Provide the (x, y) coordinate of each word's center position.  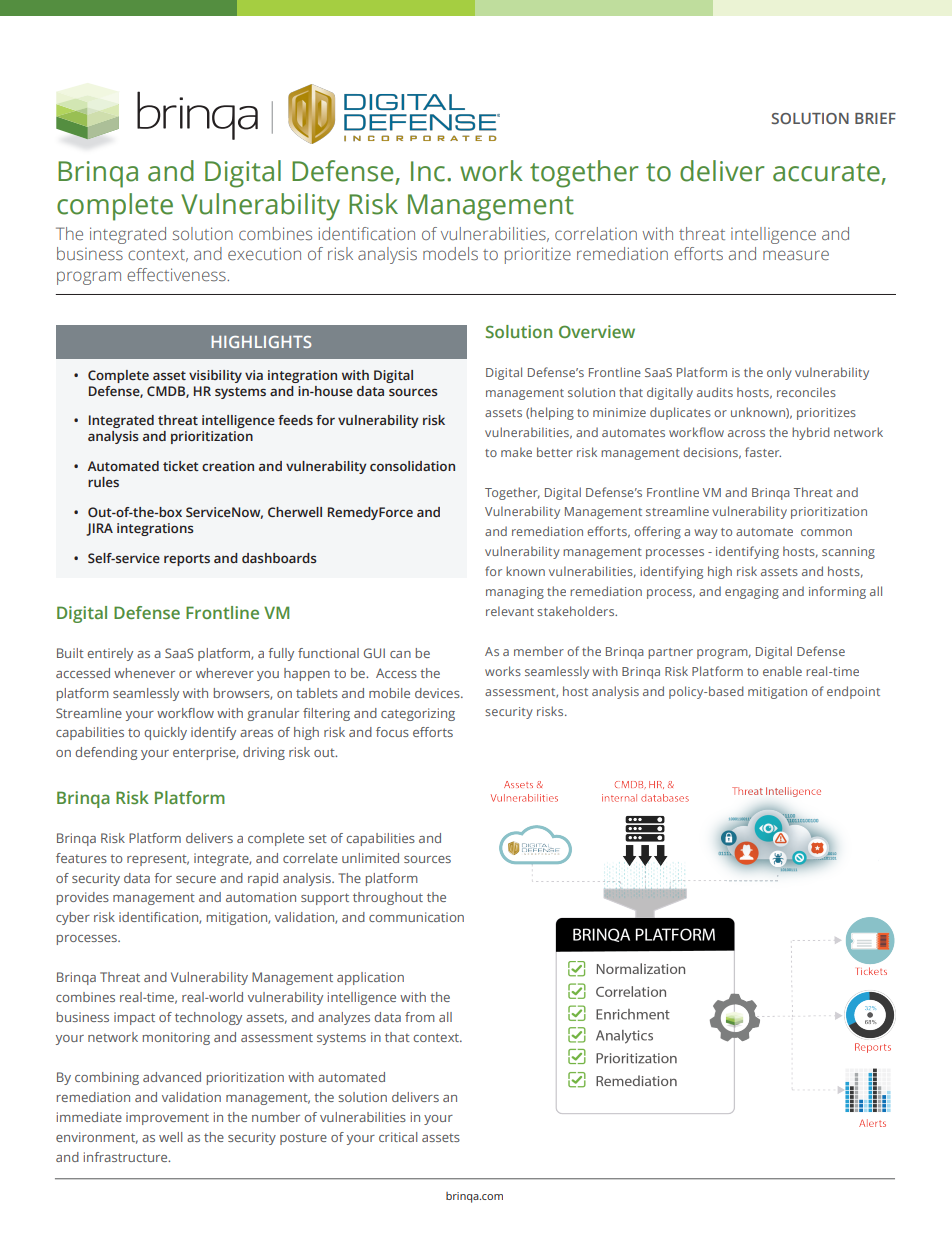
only (779, 373)
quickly (165, 733)
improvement (167, 1118)
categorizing (418, 714)
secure (196, 879)
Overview (597, 331)
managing (515, 593)
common (826, 532)
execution (264, 253)
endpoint (853, 692)
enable (782, 671)
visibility (215, 376)
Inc (428, 171)
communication (416, 917)
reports (187, 560)
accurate (826, 172)
